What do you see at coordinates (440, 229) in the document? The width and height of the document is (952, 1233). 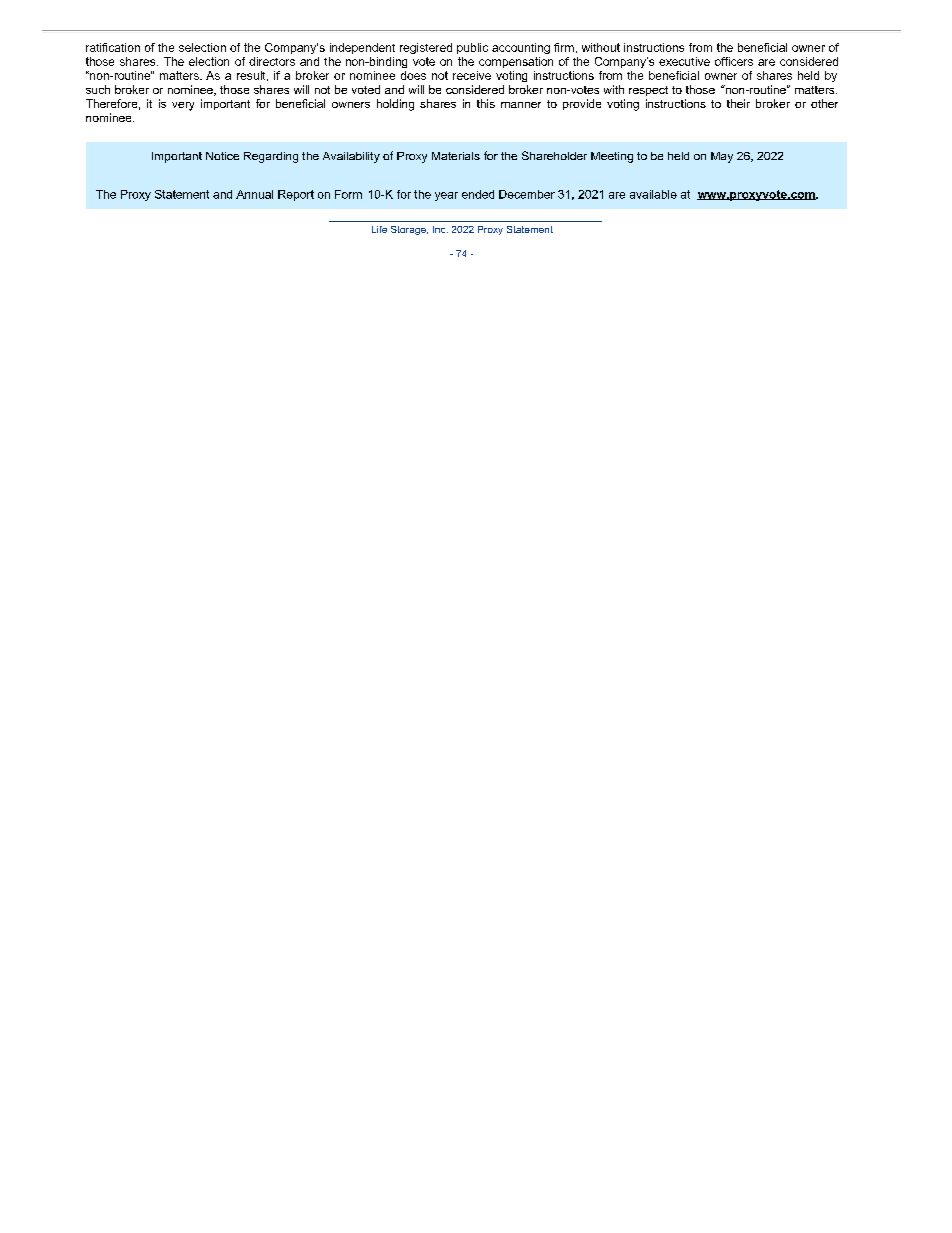 I see `Inc` at bounding box center [440, 229].
